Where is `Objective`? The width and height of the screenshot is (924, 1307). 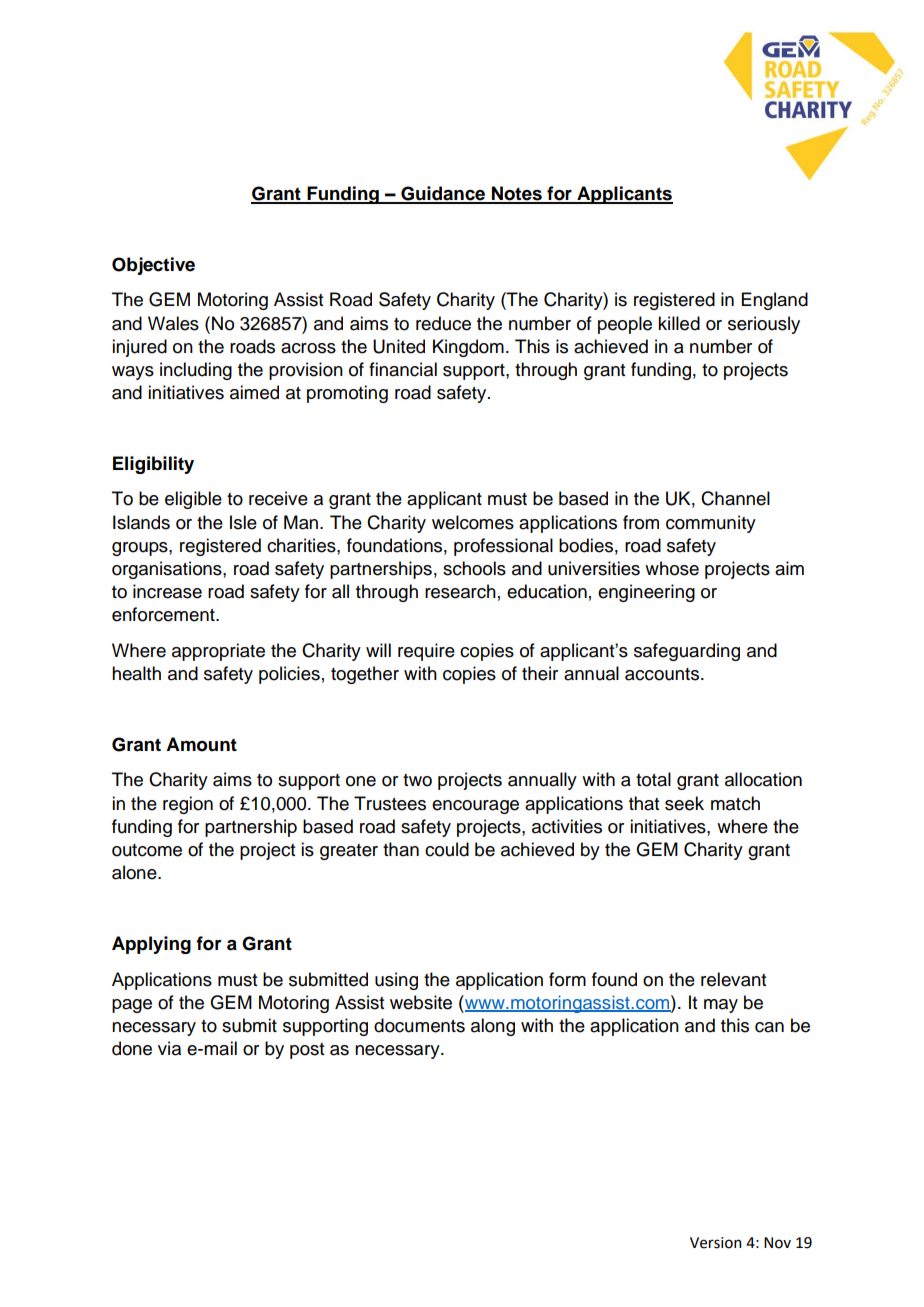
Objective is located at coordinates (153, 266).
